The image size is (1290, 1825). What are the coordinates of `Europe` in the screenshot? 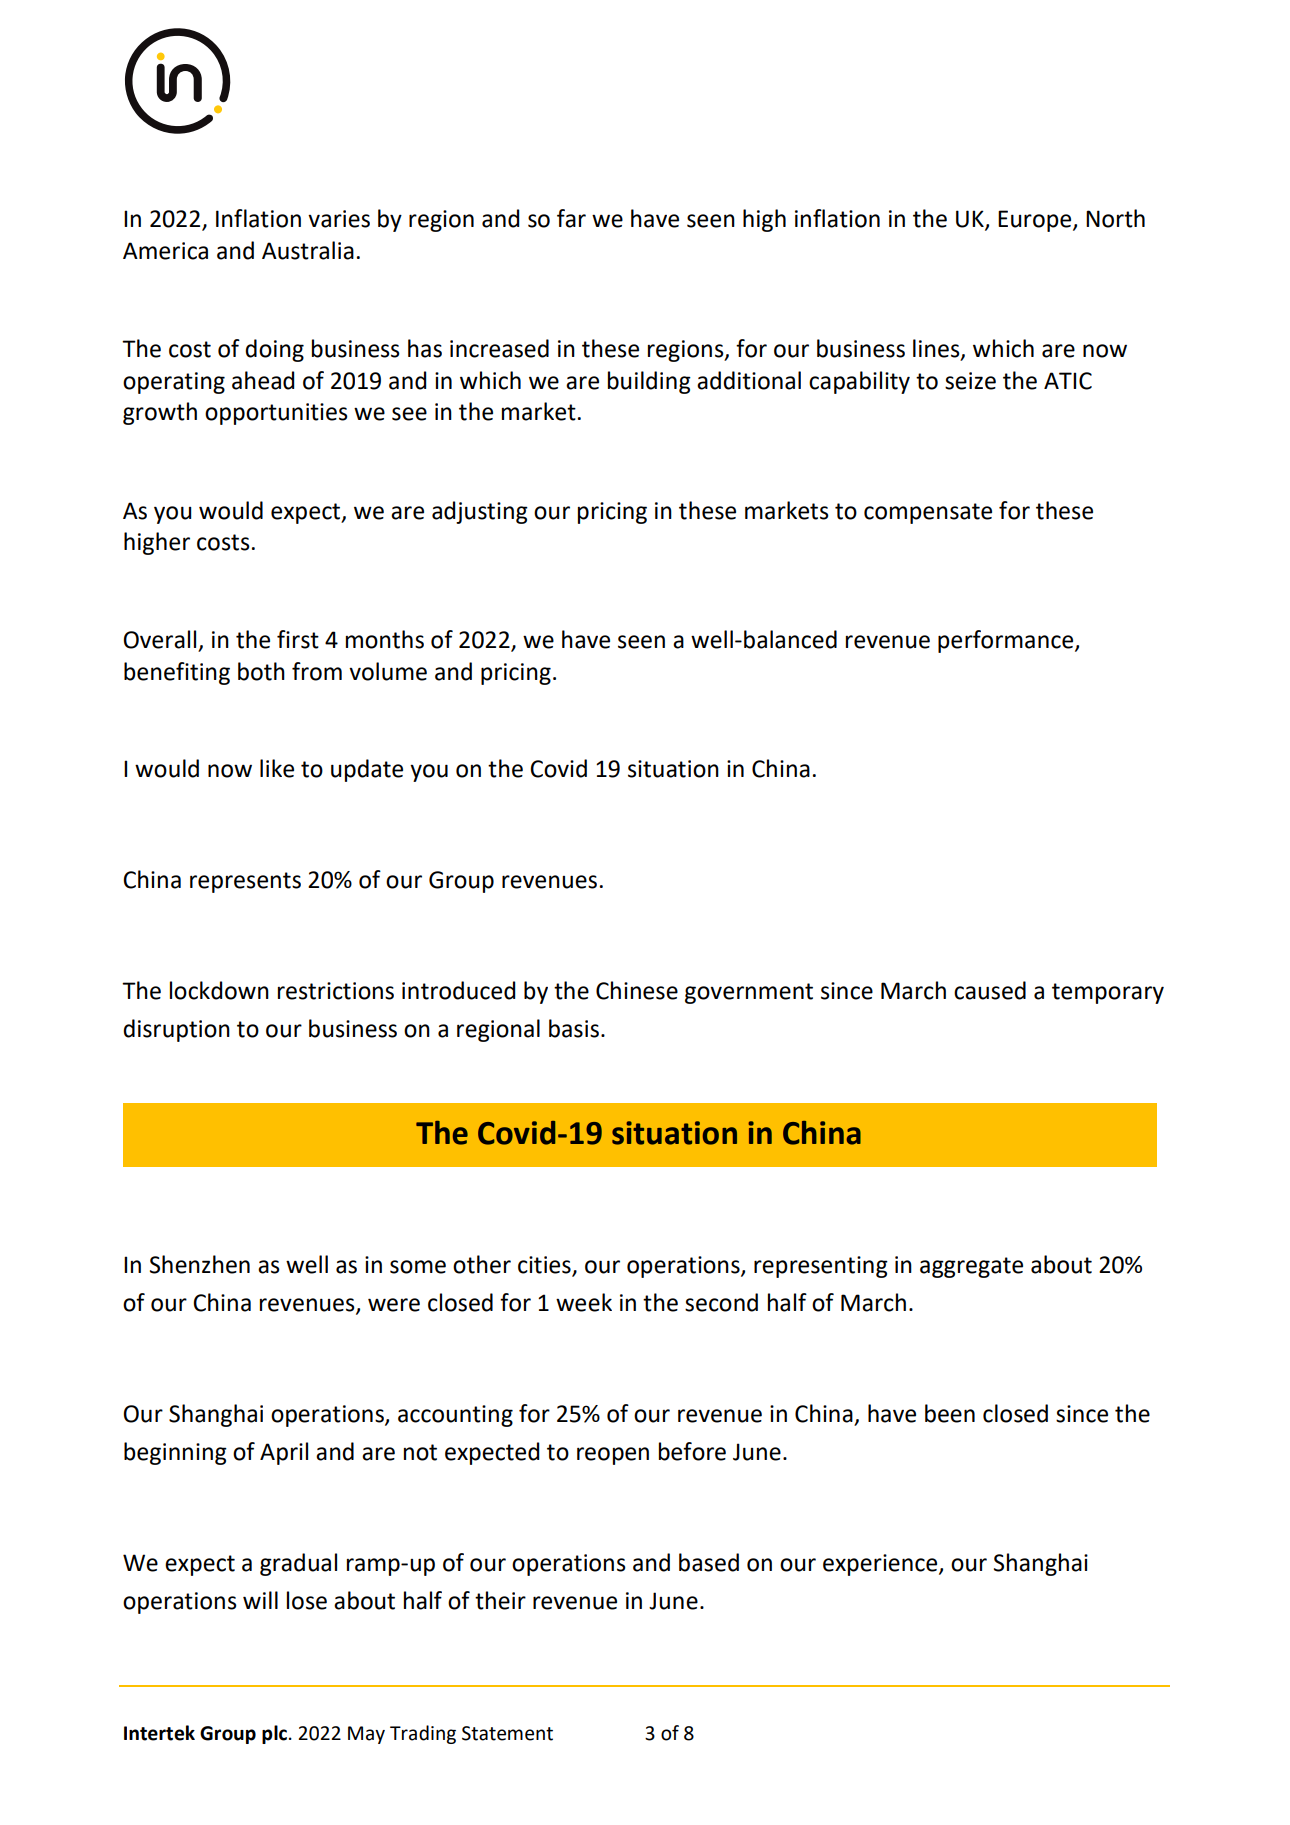 It's located at (1036, 221).
